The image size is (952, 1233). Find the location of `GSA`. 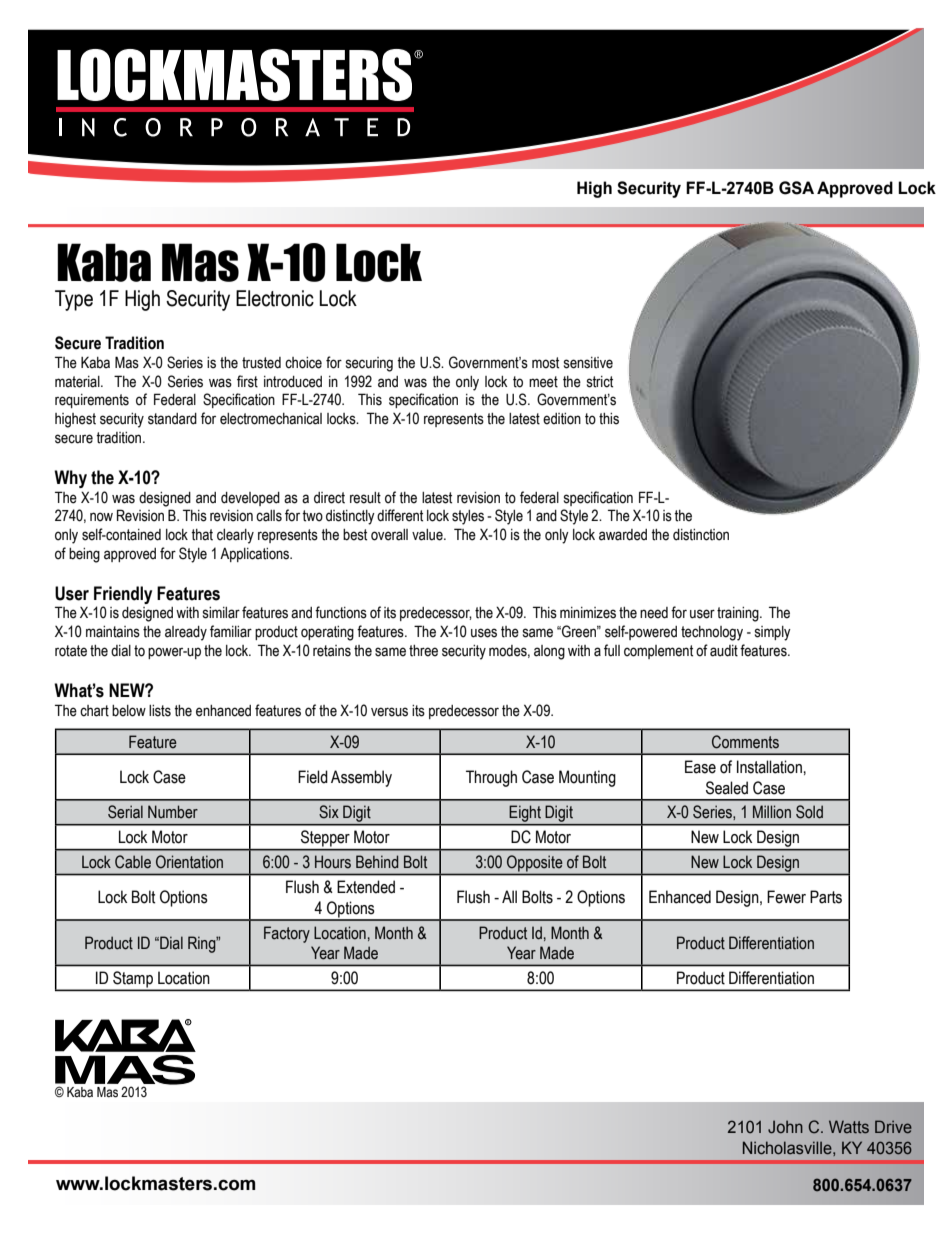

GSA is located at coordinates (796, 188).
